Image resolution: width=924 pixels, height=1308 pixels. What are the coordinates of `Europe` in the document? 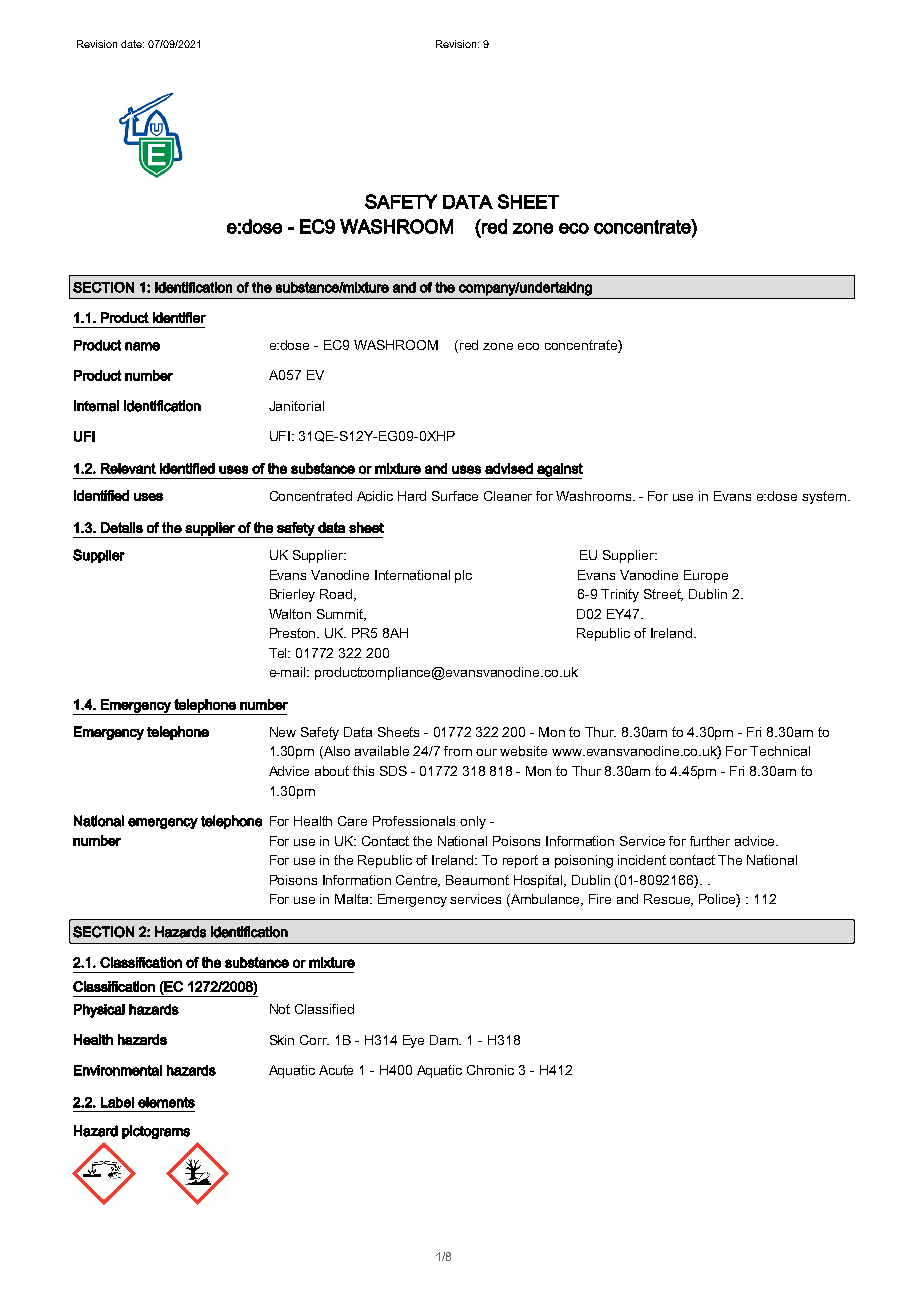 It's located at (706, 576).
